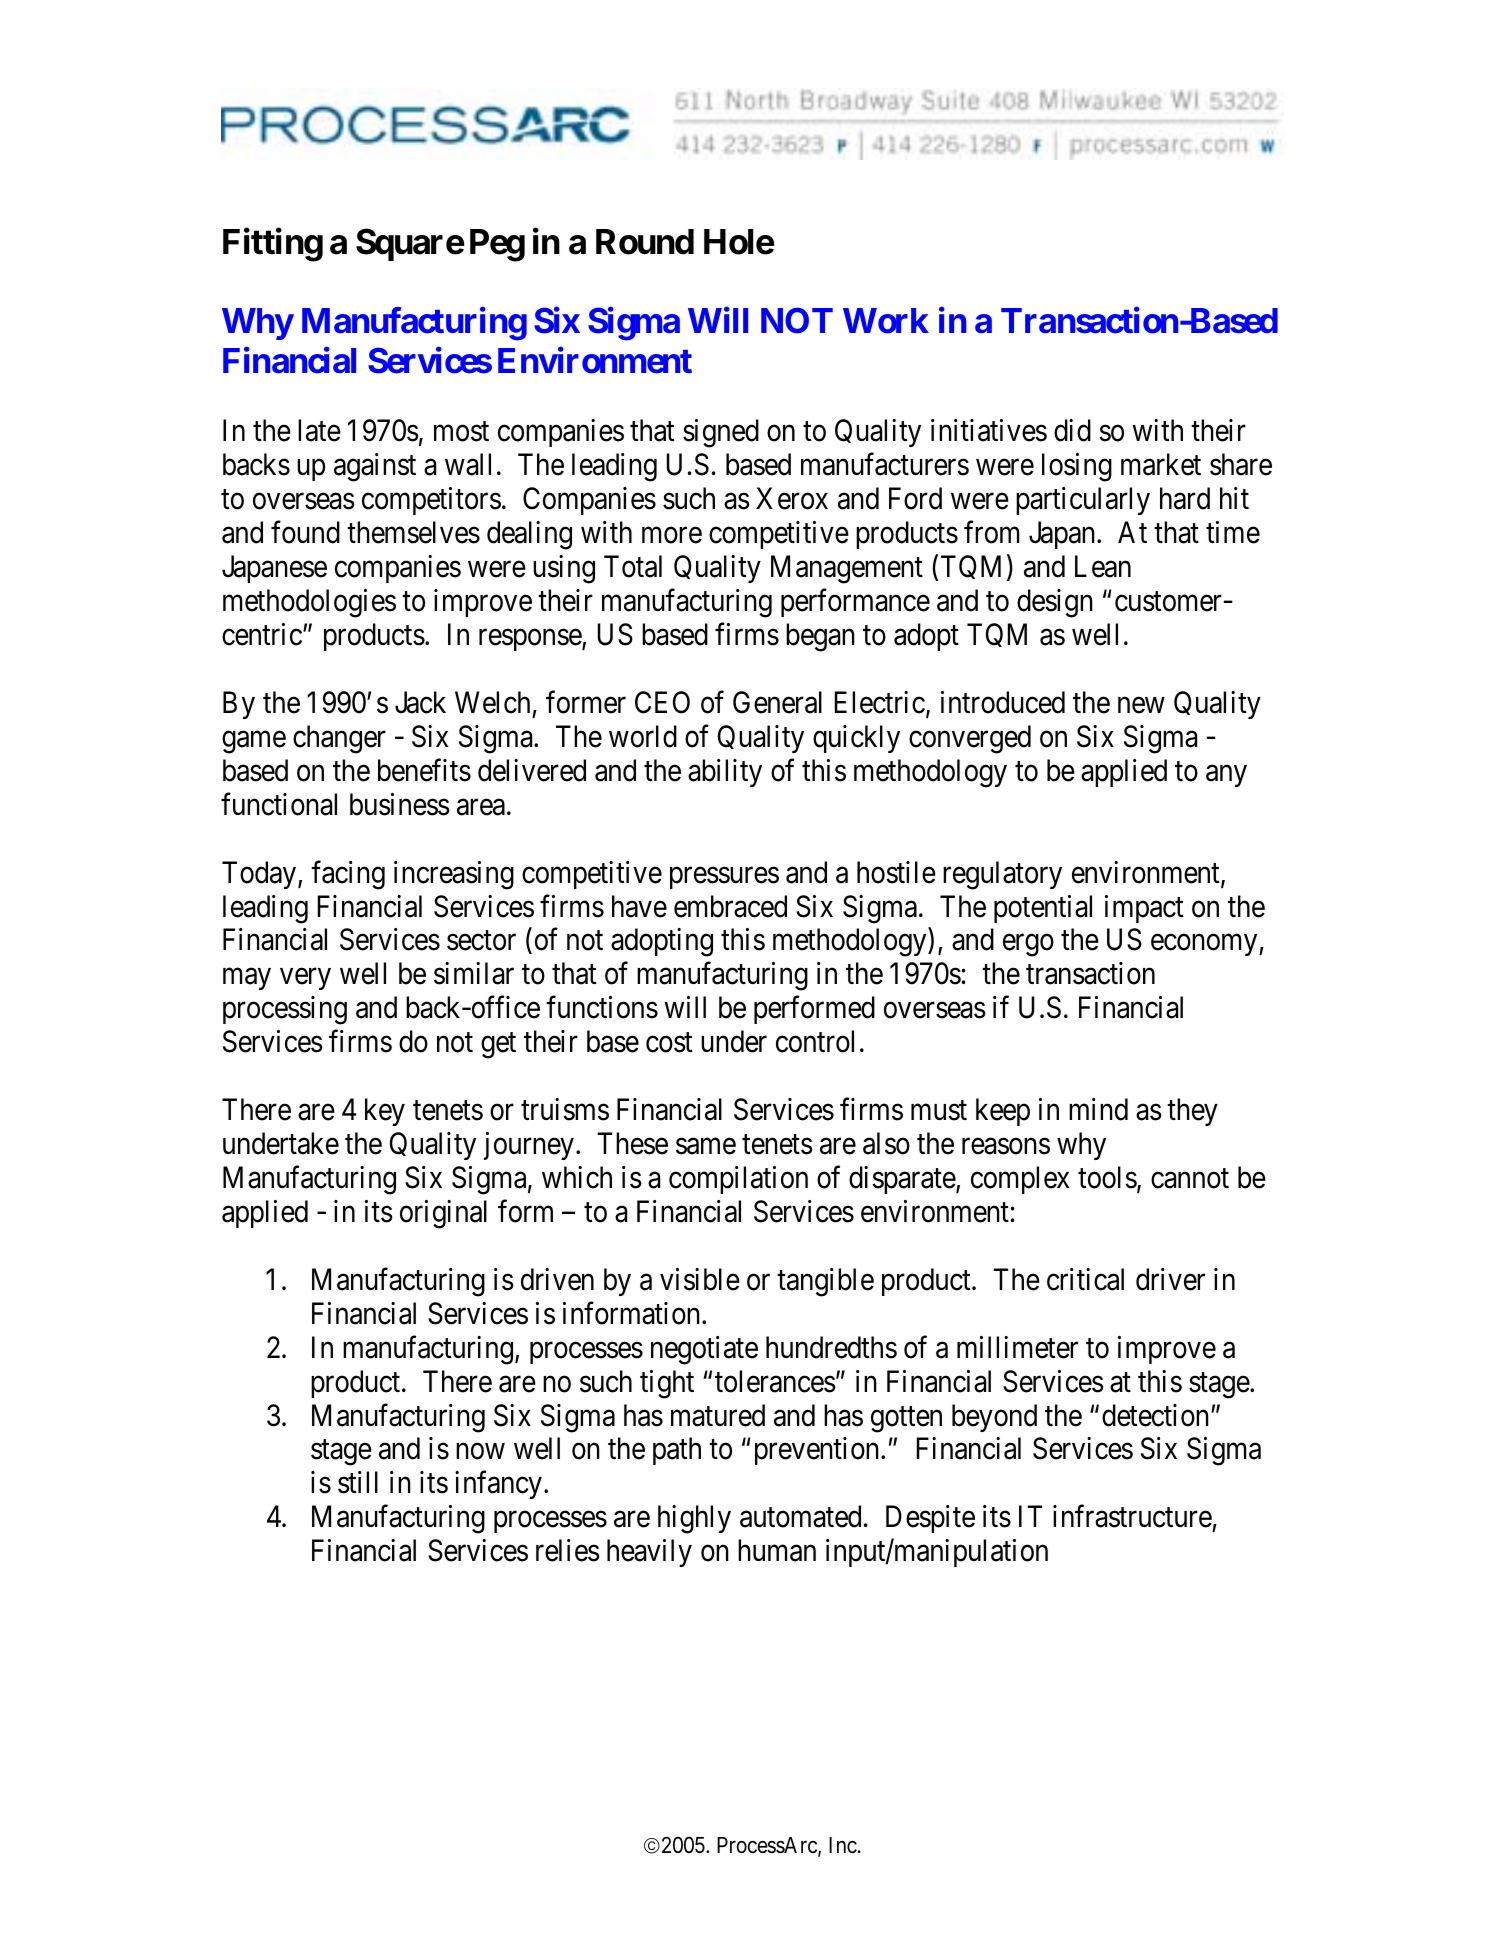 This screenshot has width=1505, height=1948. I want to click on Xerox, so click(792, 499).
